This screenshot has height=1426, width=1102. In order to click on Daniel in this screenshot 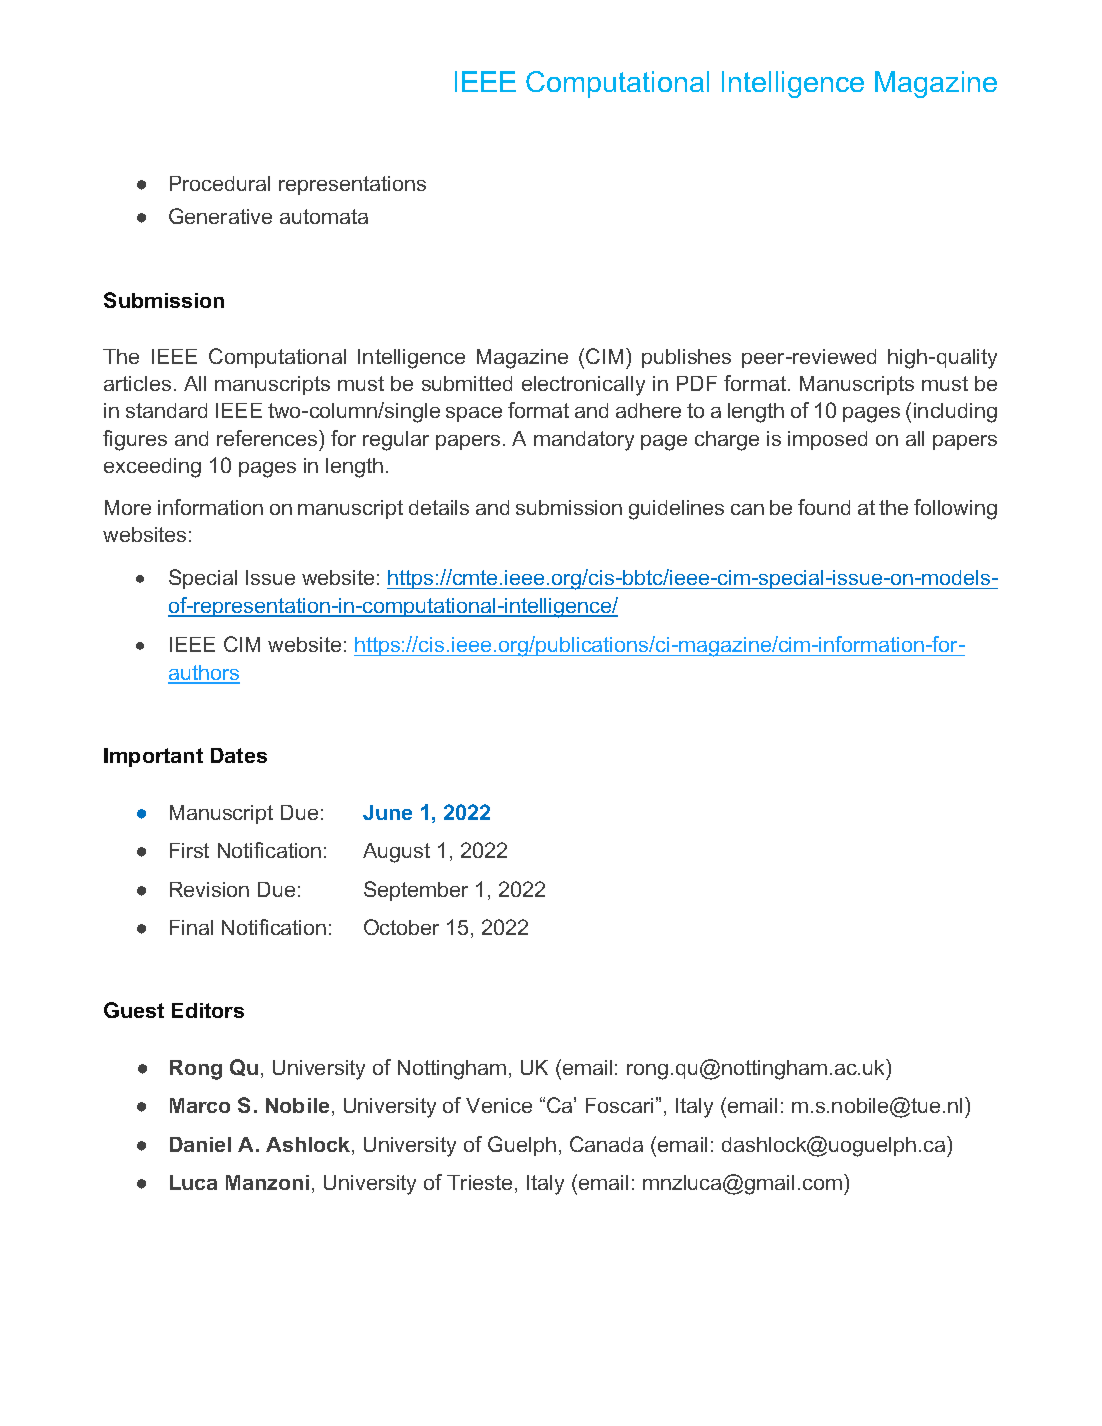, I will do `click(200, 1144)`.
